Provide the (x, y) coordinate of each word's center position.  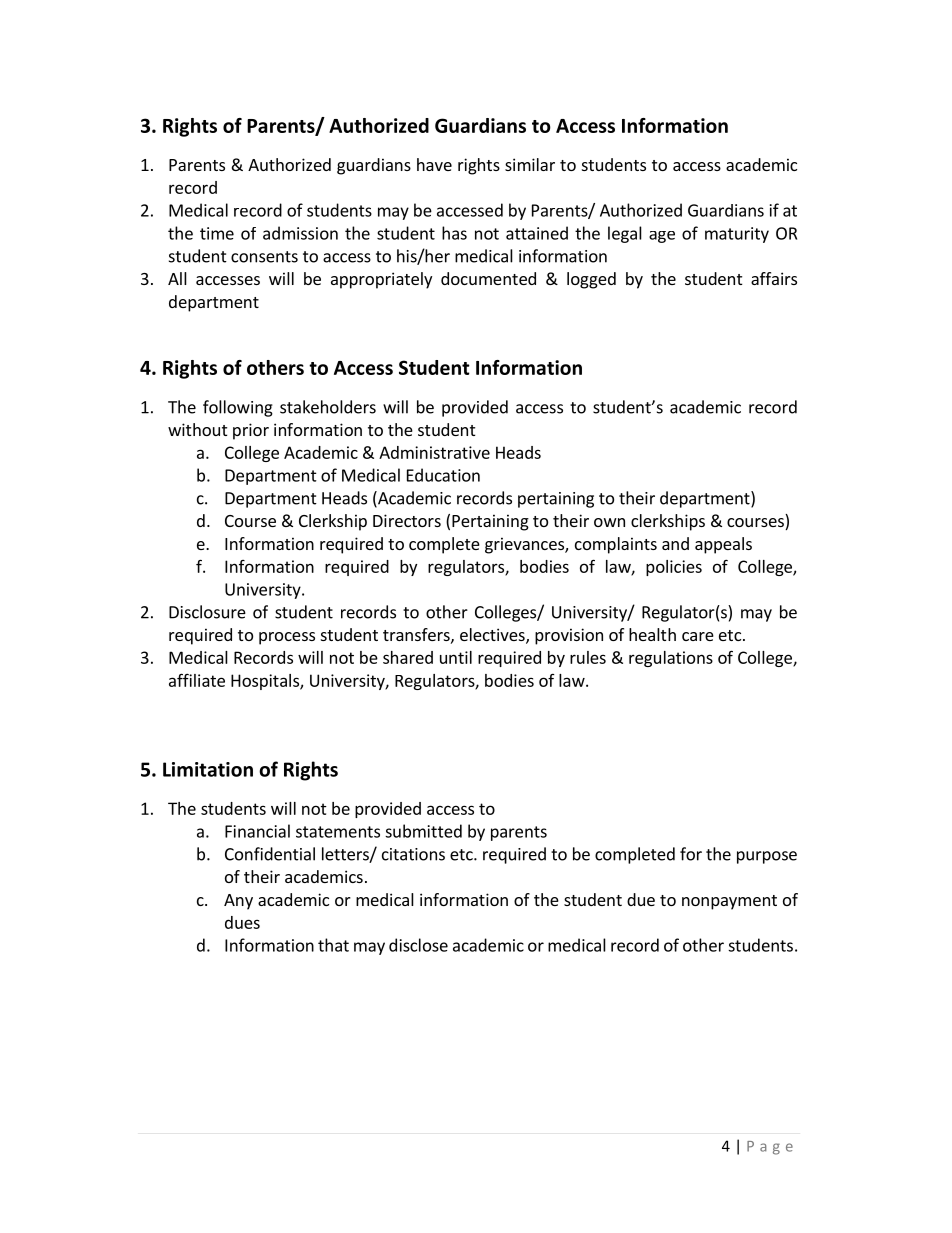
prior (251, 431)
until (456, 657)
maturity (737, 235)
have (434, 164)
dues (242, 922)
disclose (418, 945)
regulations (671, 659)
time (217, 233)
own (609, 522)
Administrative (434, 452)
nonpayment (729, 902)
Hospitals (266, 682)
